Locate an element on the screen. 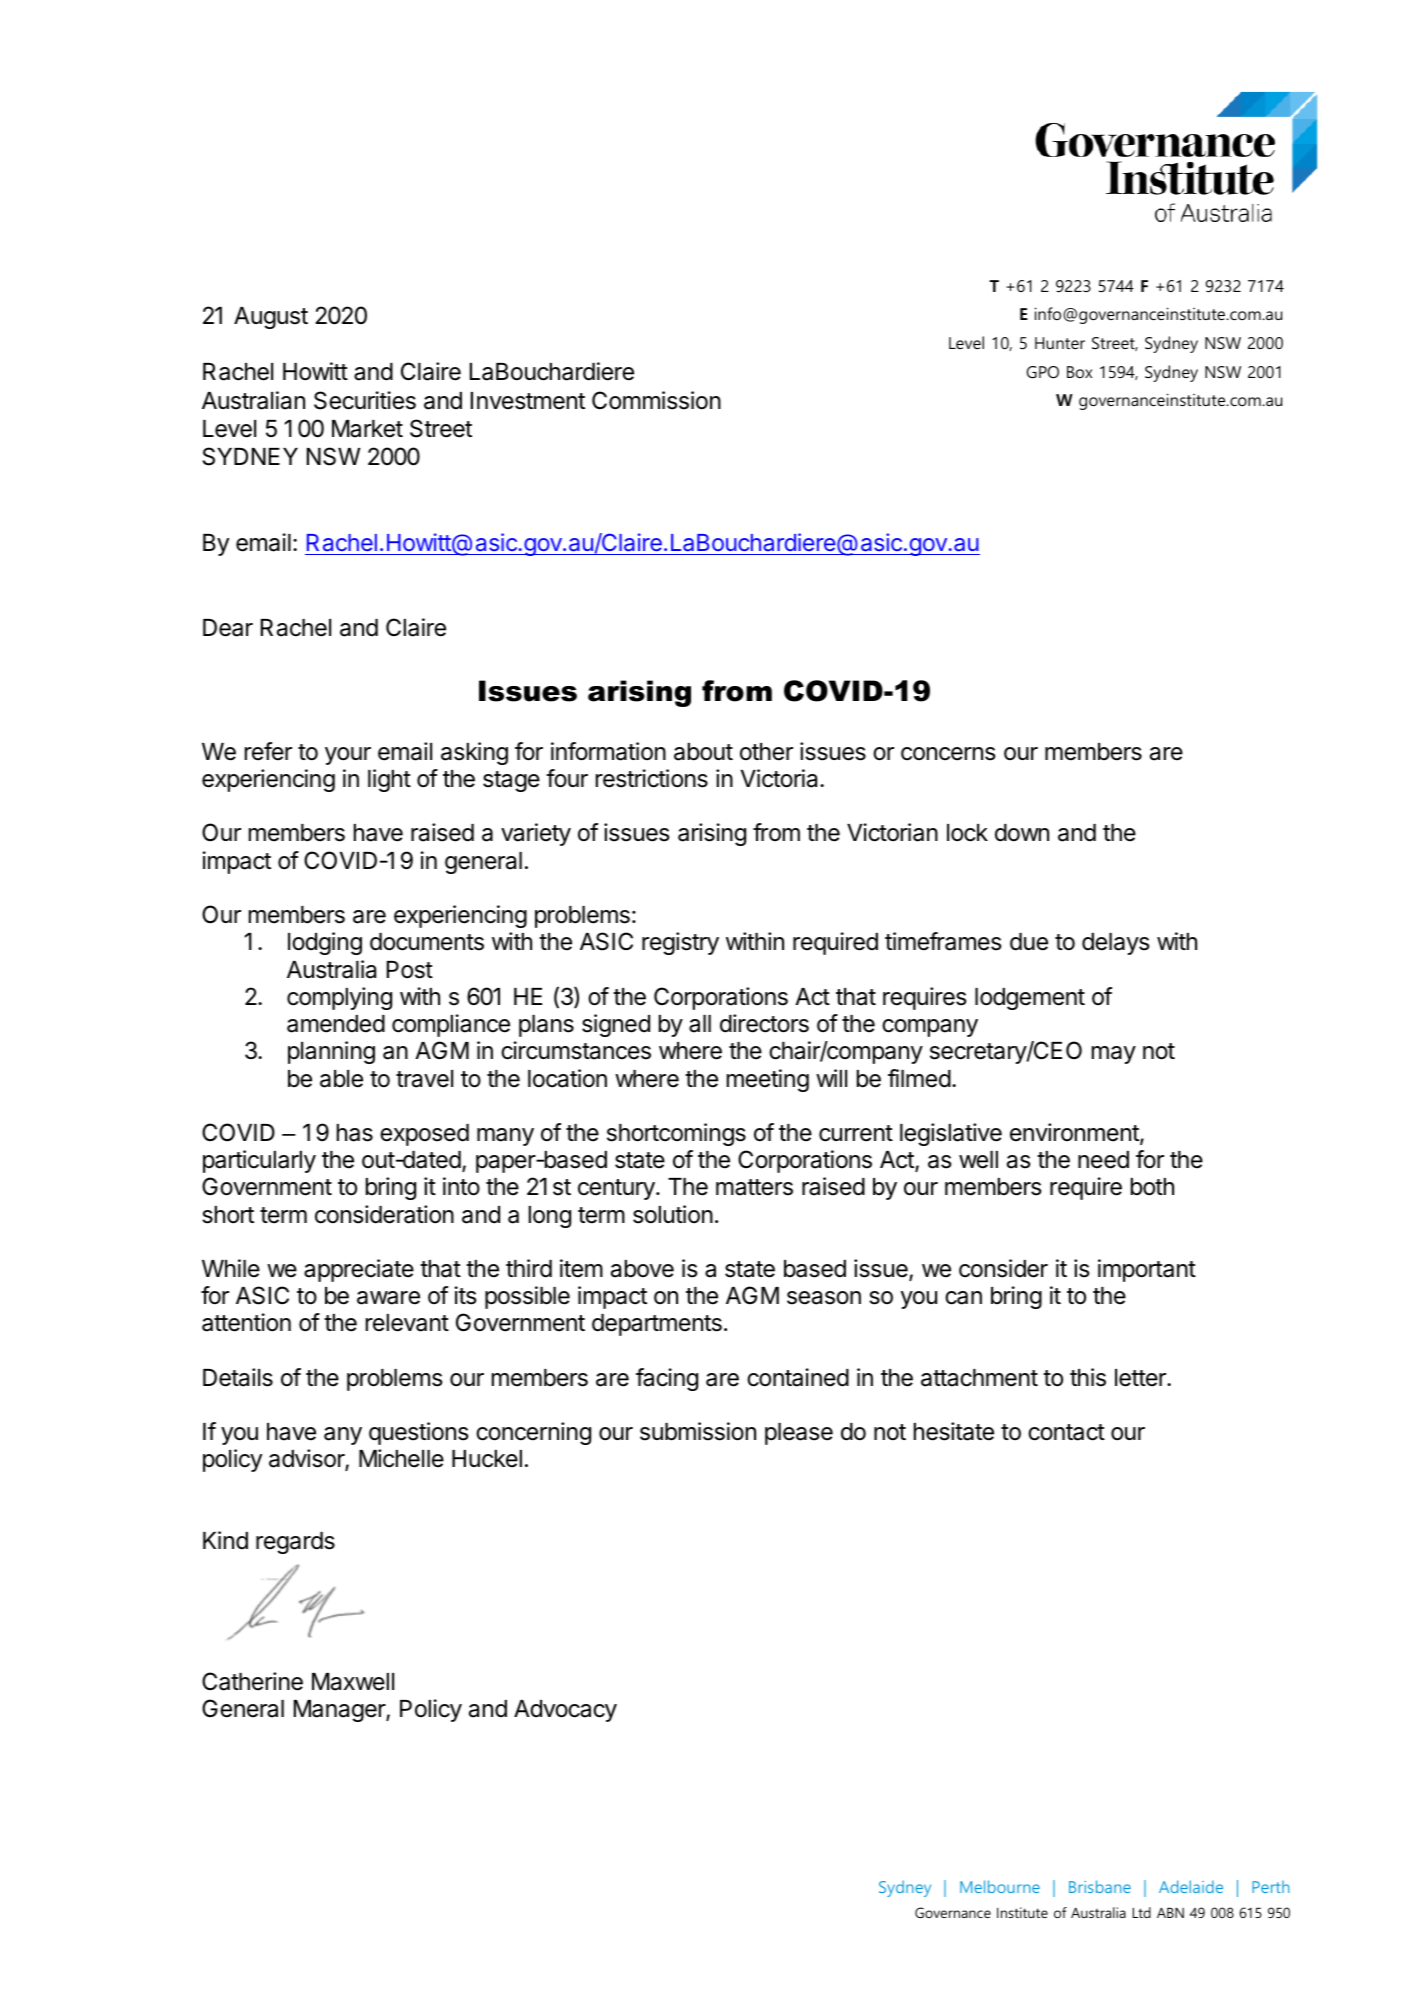 This screenshot has height=1992, width=1408. delays is located at coordinates (1115, 944).
